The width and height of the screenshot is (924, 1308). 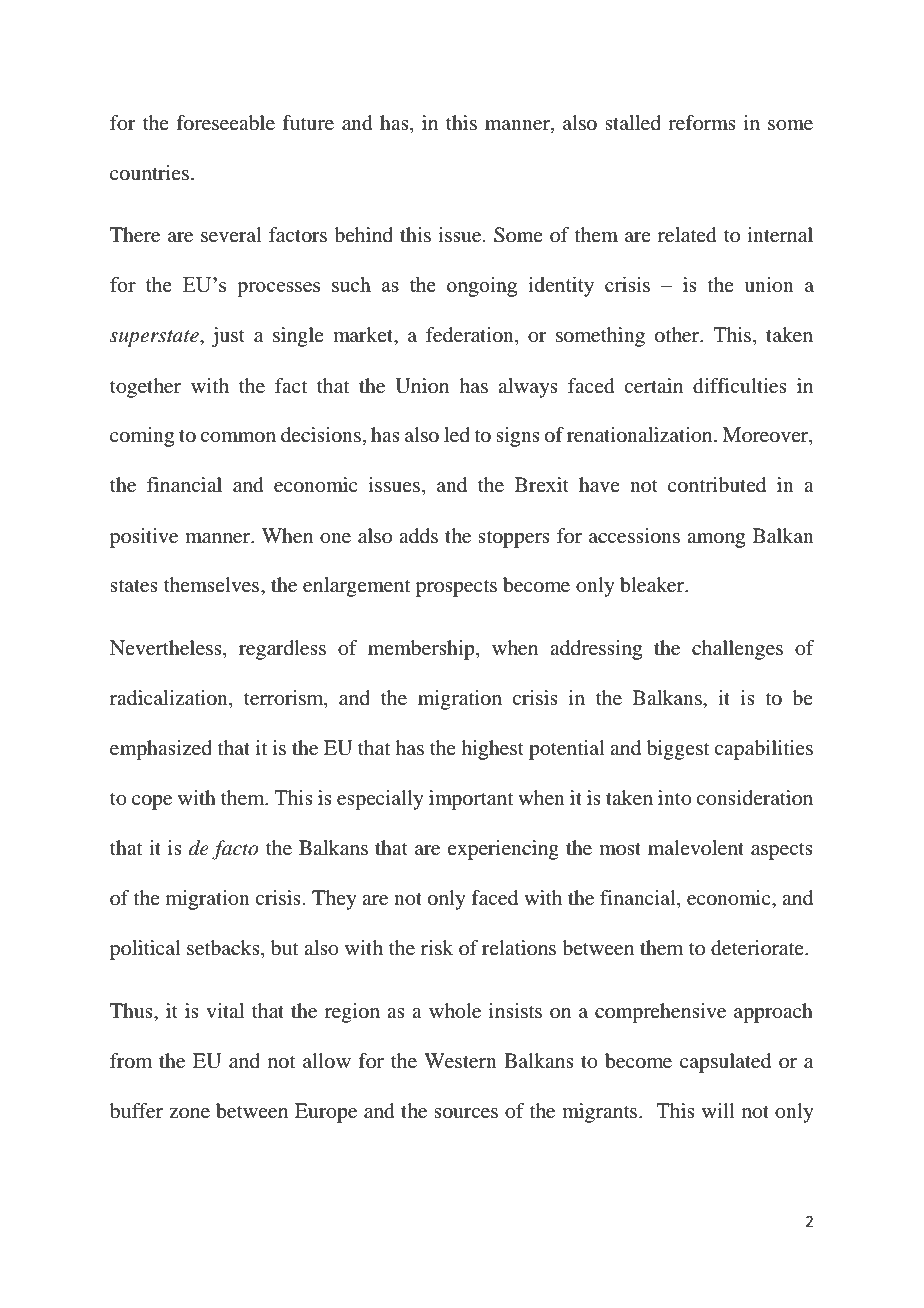 What do you see at coordinates (717, 485) in the screenshot?
I see `contributed` at bounding box center [717, 485].
